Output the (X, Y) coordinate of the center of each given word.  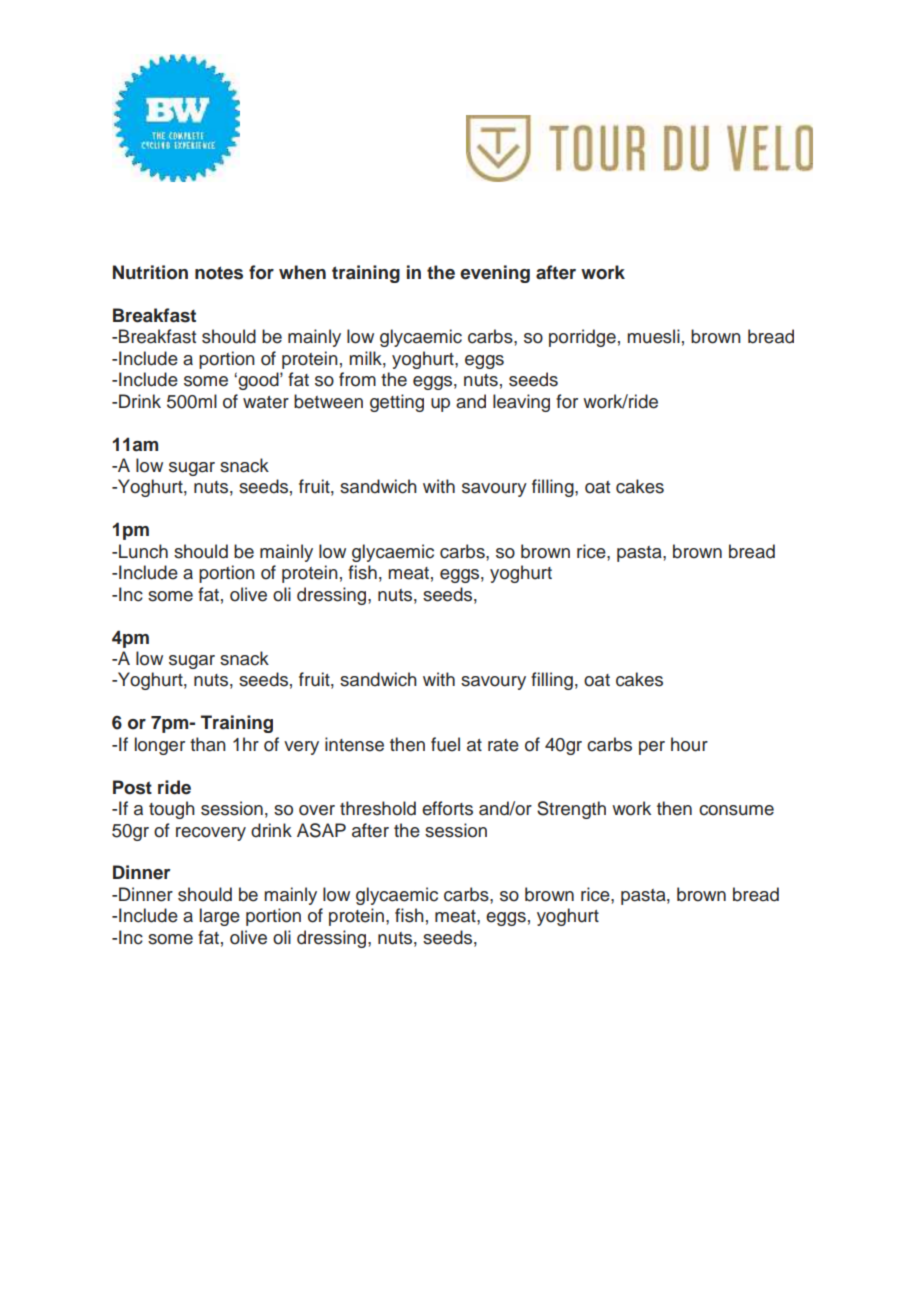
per (652, 748)
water (266, 402)
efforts (447, 808)
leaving (521, 403)
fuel (445, 744)
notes (219, 273)
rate (503, 745)
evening (495, 274)
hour (689, 744)
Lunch (143, 551)
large (220, 917)
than (208, 744)
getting (397, 403)
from (357, 379)
